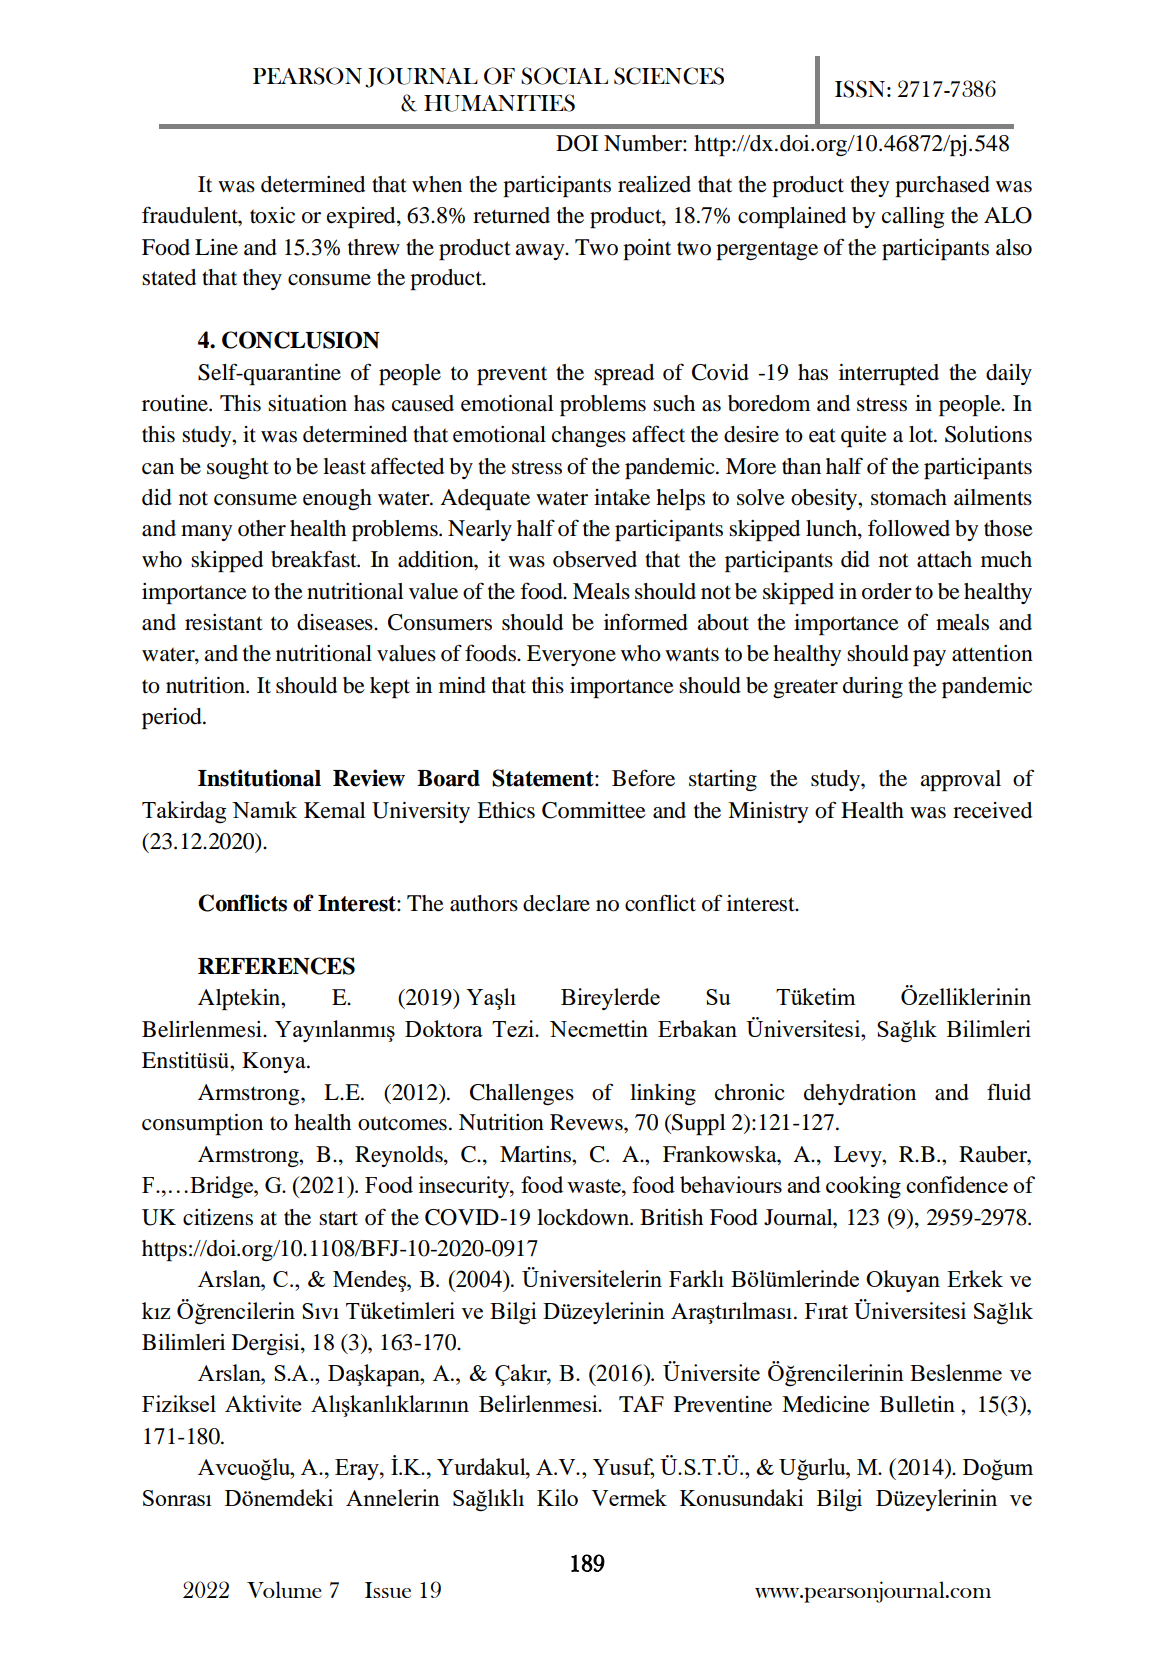  What do you see at coordinates (284, 1589) in the screenshot?
I see `Volume` at bounding box center [284, 1589].
